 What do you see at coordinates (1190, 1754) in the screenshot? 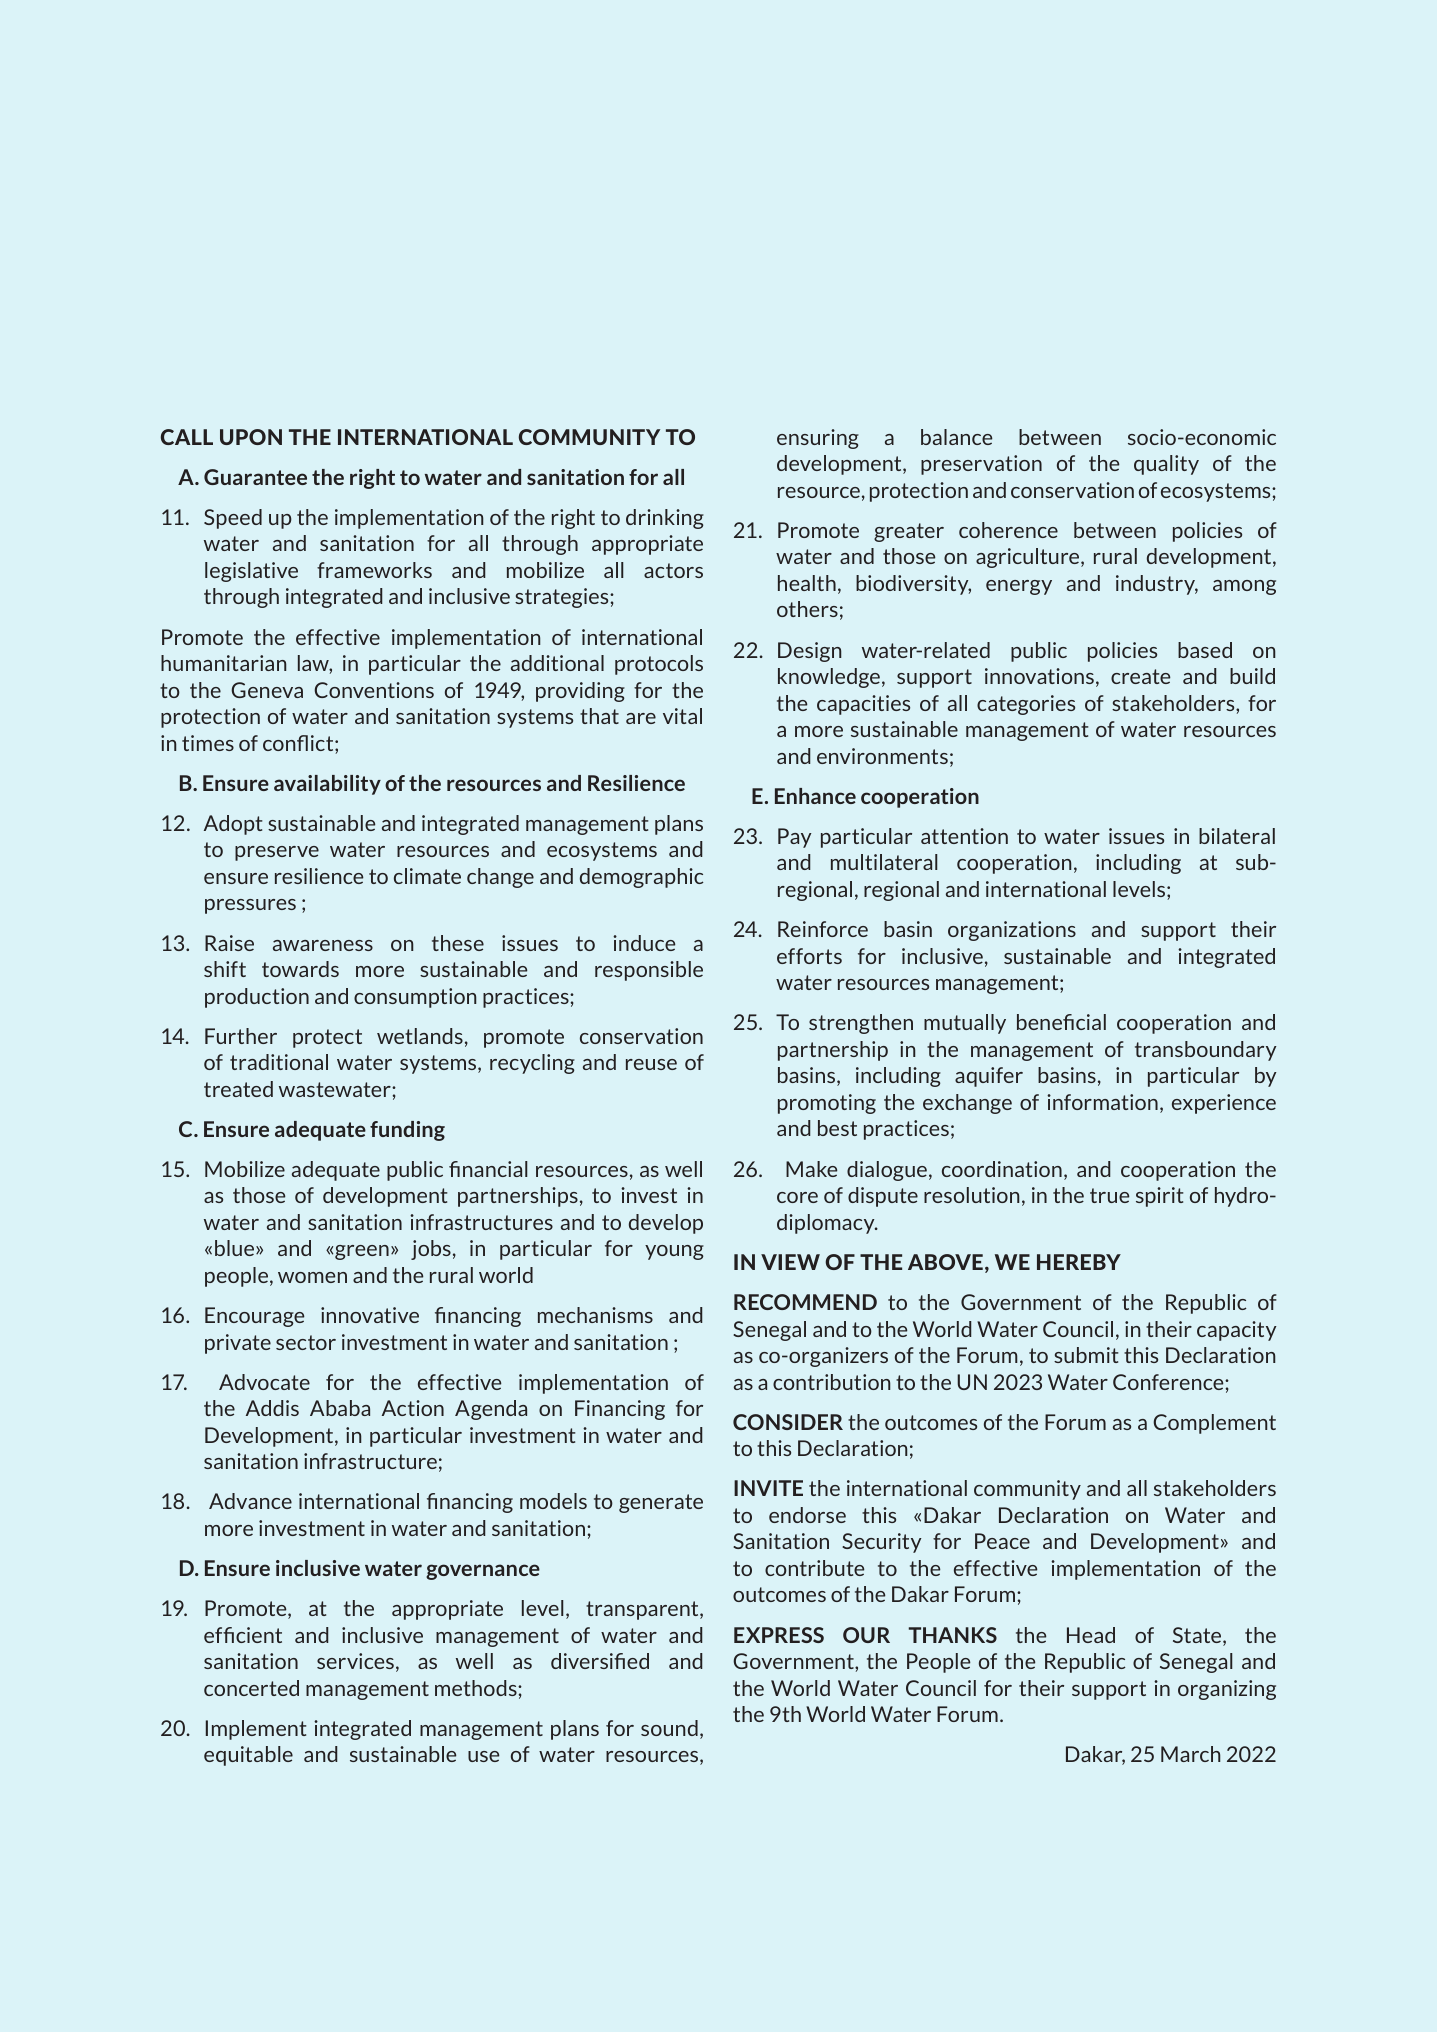
I see `March` at bounding box center [1190, 1754].
